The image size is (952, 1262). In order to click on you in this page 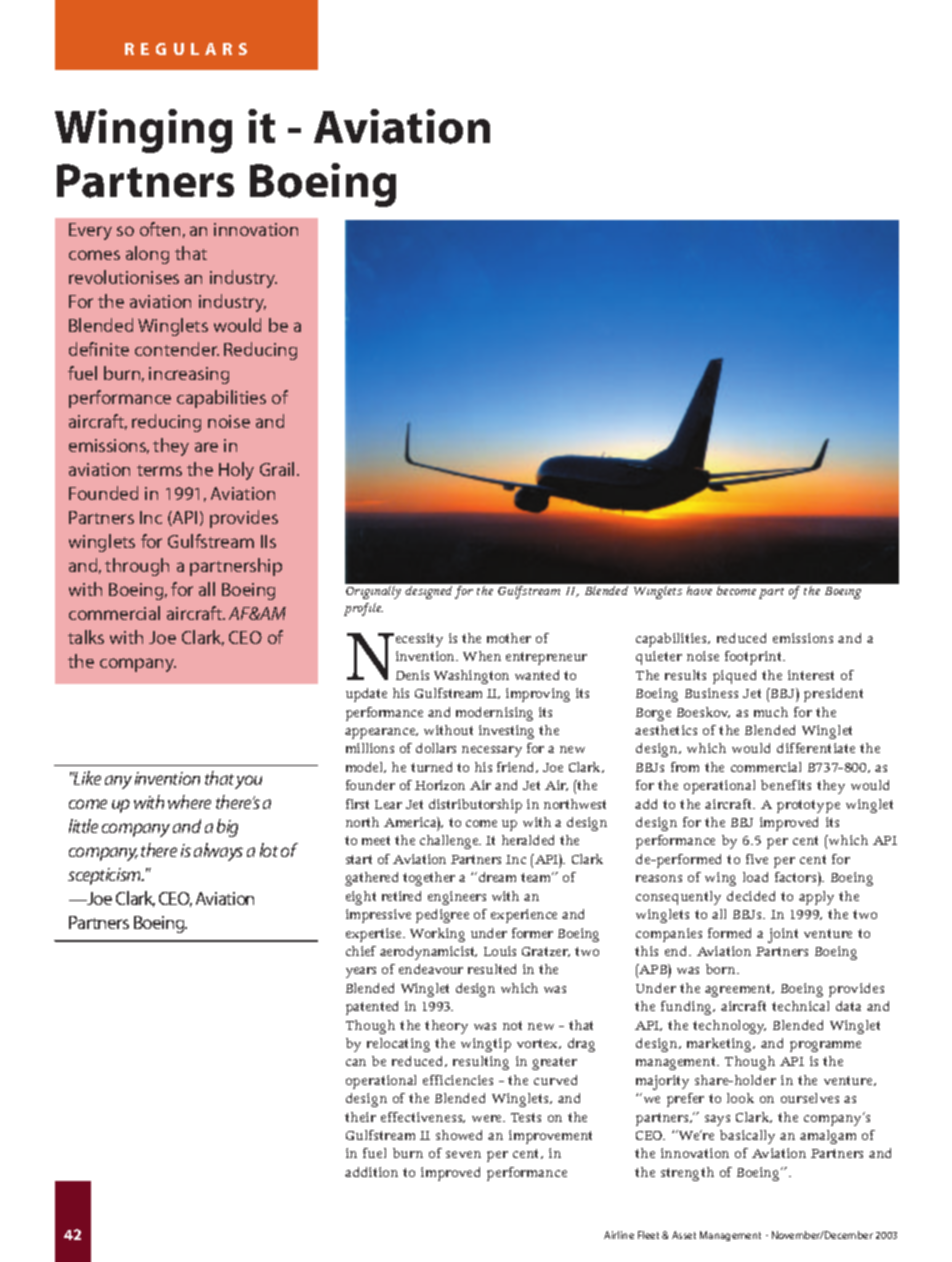, I will do `click(248, 782)`.
